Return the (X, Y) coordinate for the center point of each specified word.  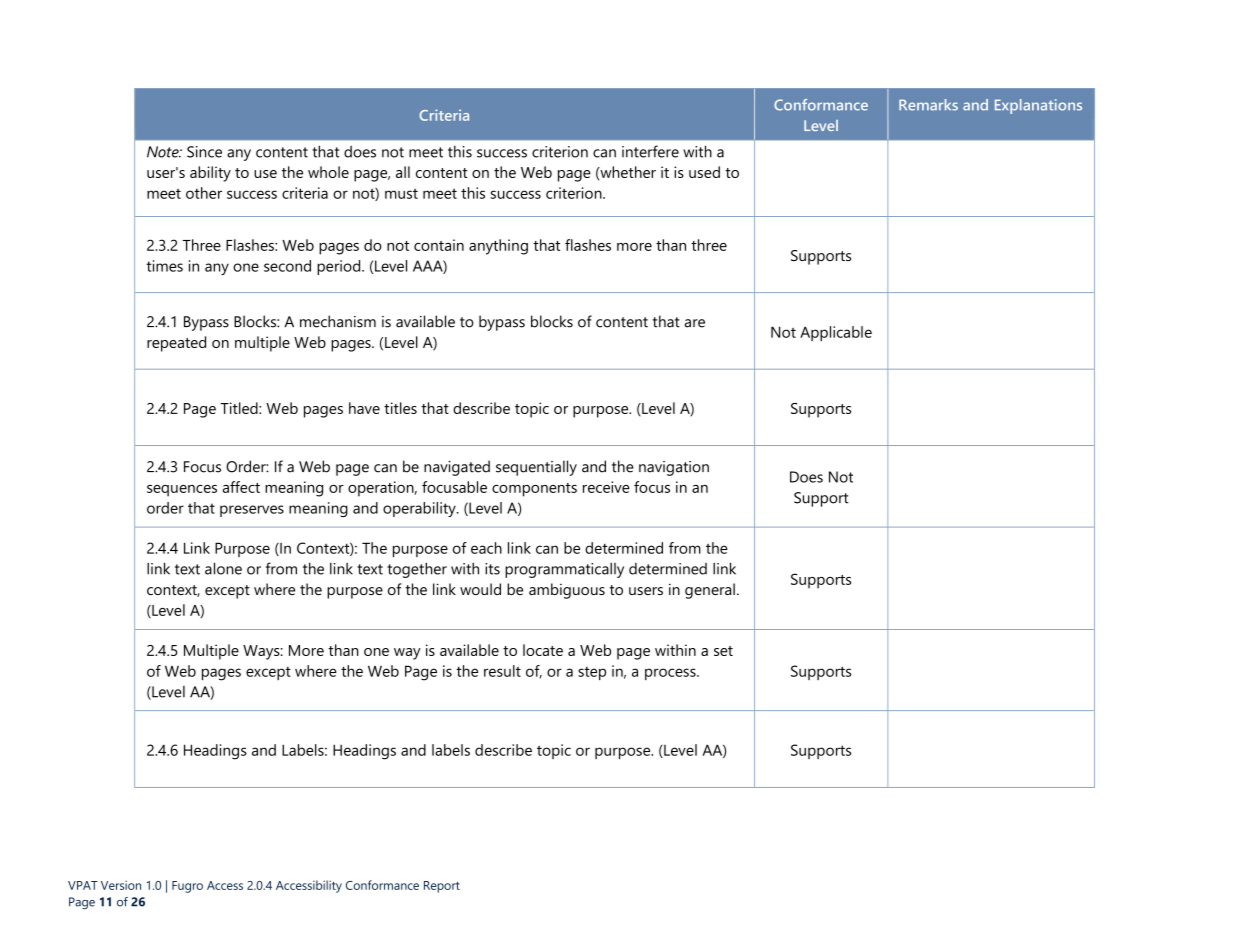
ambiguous (567, 591)
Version (121, 885)
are (695, 323)
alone (223, 568)
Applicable (836, 333)
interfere (650, 151)
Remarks (928, 105)
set (723, 651)
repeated (176, 344)
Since (204, 152)
